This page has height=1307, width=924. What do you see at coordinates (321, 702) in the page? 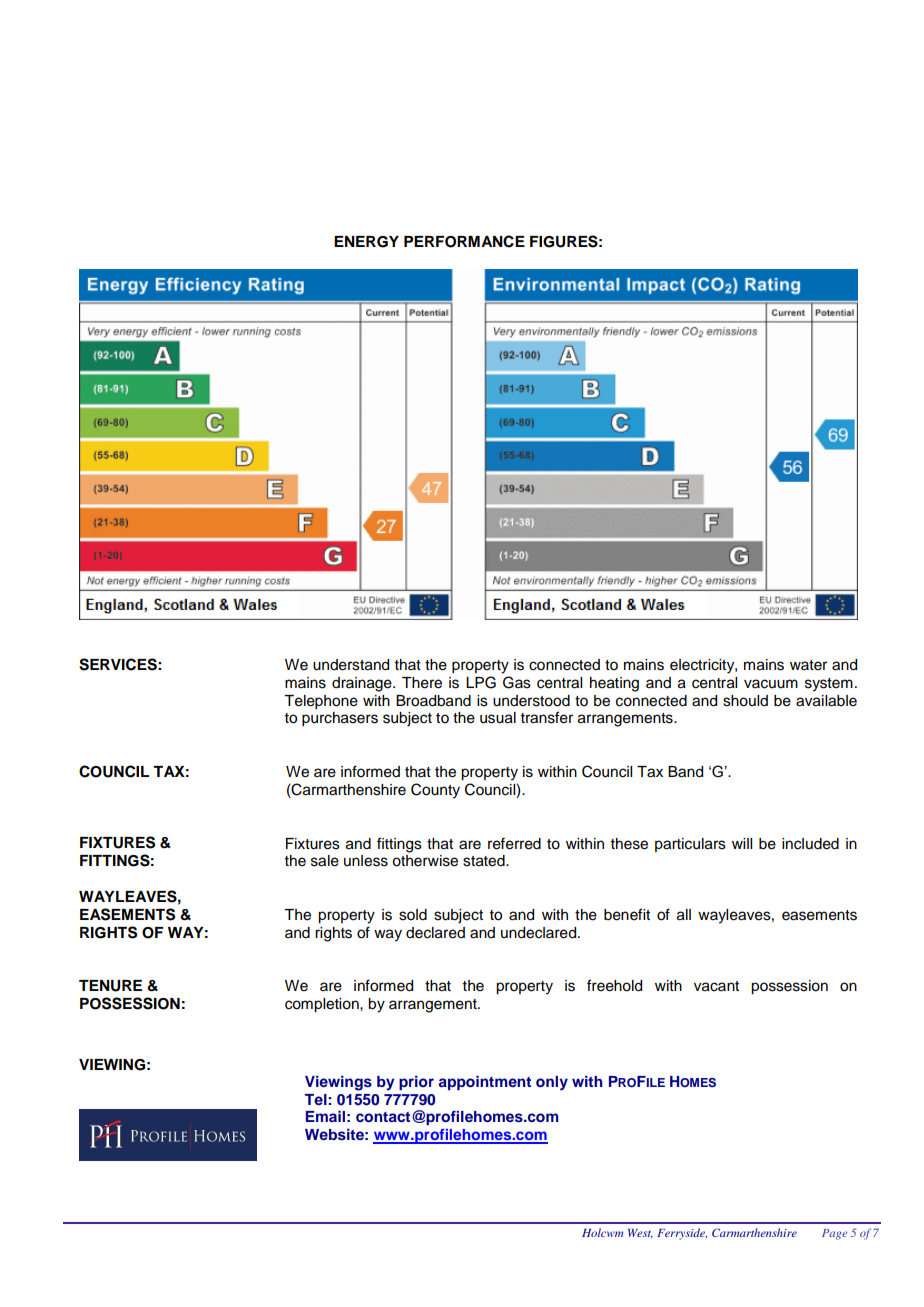
I see `Telephone` at bounding box center [321, 702].
